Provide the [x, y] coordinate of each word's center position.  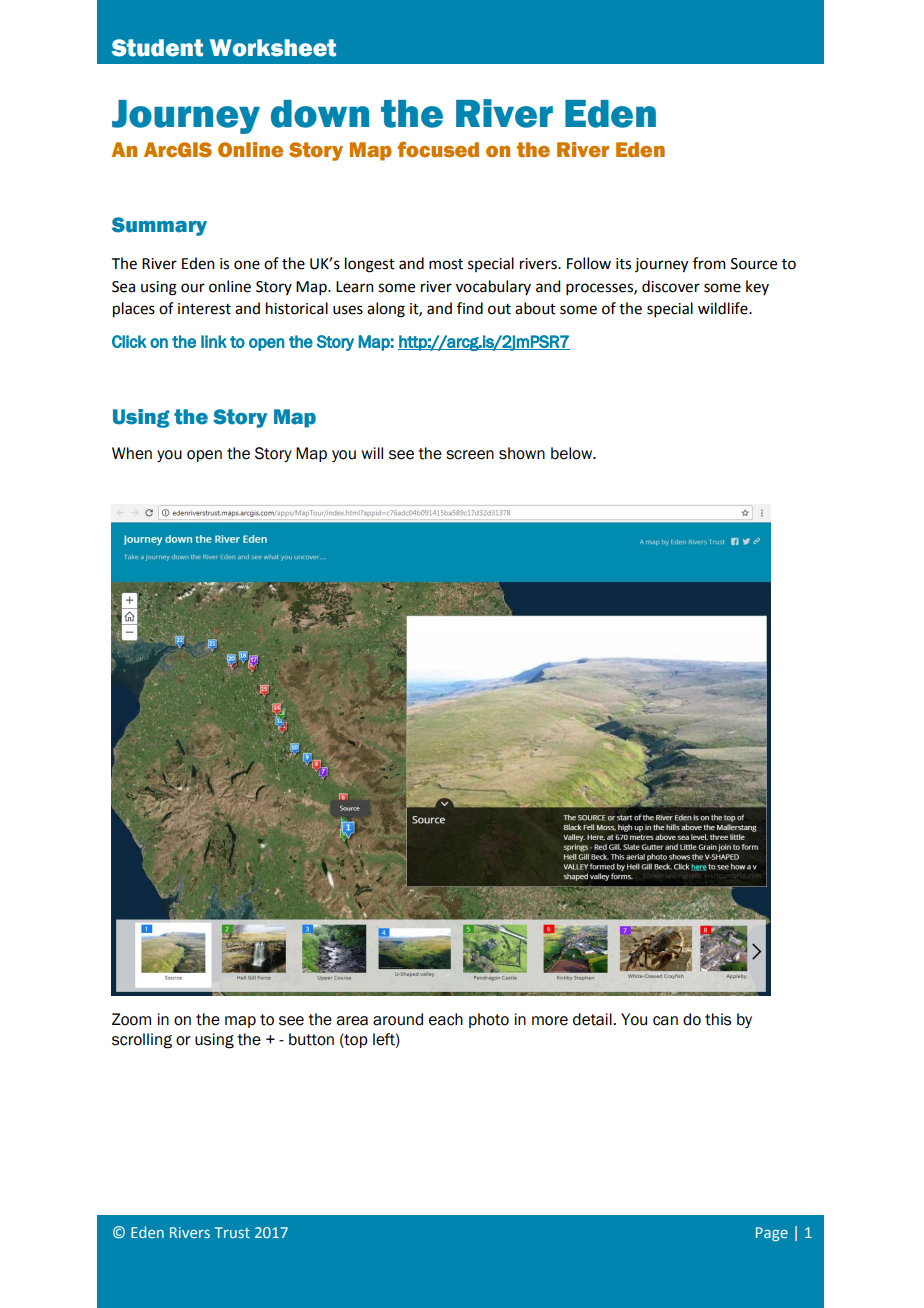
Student [157, 48]
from [709, 263]
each [446, 1019]
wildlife [724, 308]
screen [470, 455]
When [132, 453]
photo [489, 1020]
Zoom [131, 1019]
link [214, 341]
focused [438, 149]
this [718, 1019]
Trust [232, 1232]
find [470, 308]
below [573, 453]
